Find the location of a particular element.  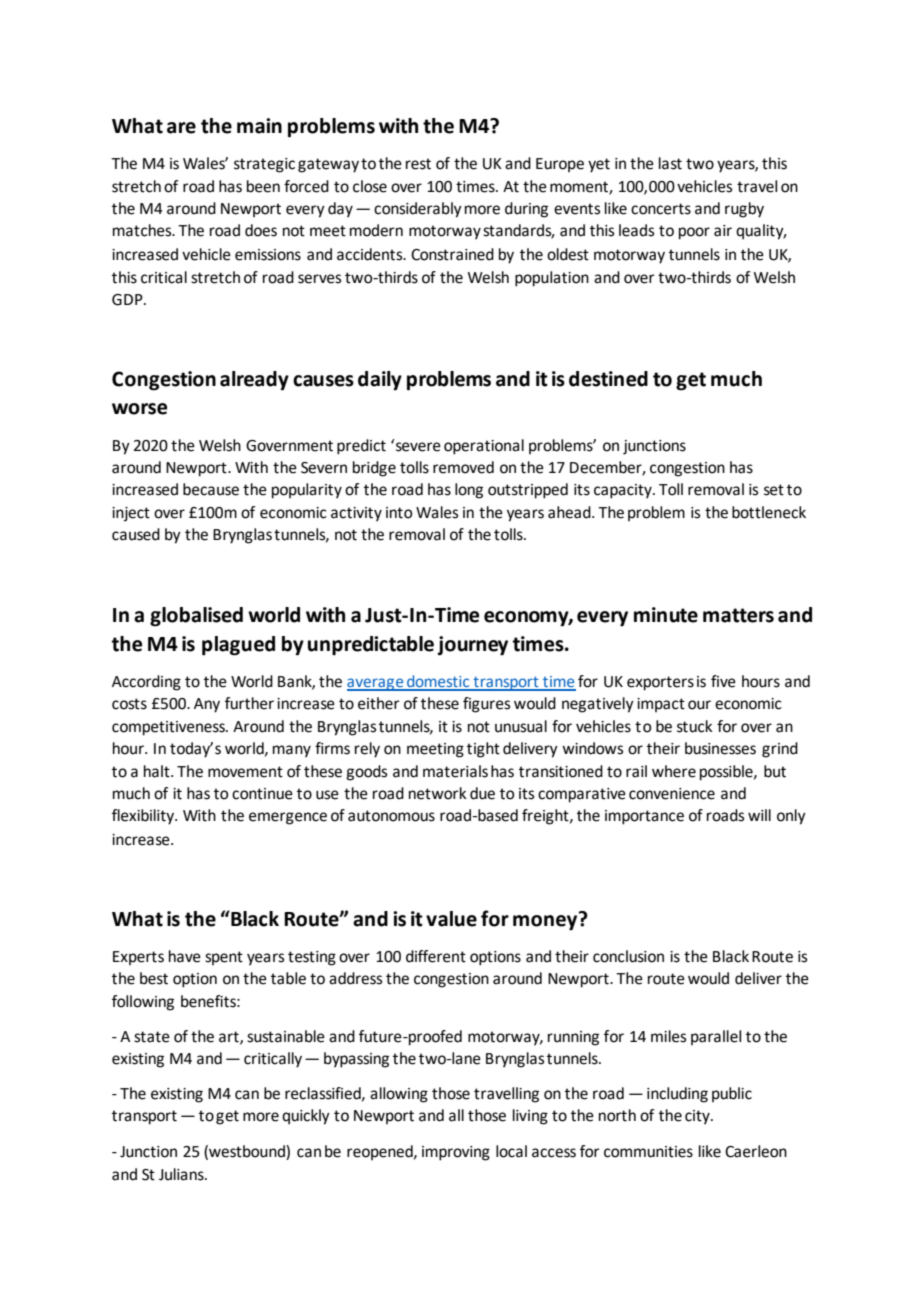

because is located at coordinates (211, 489).
